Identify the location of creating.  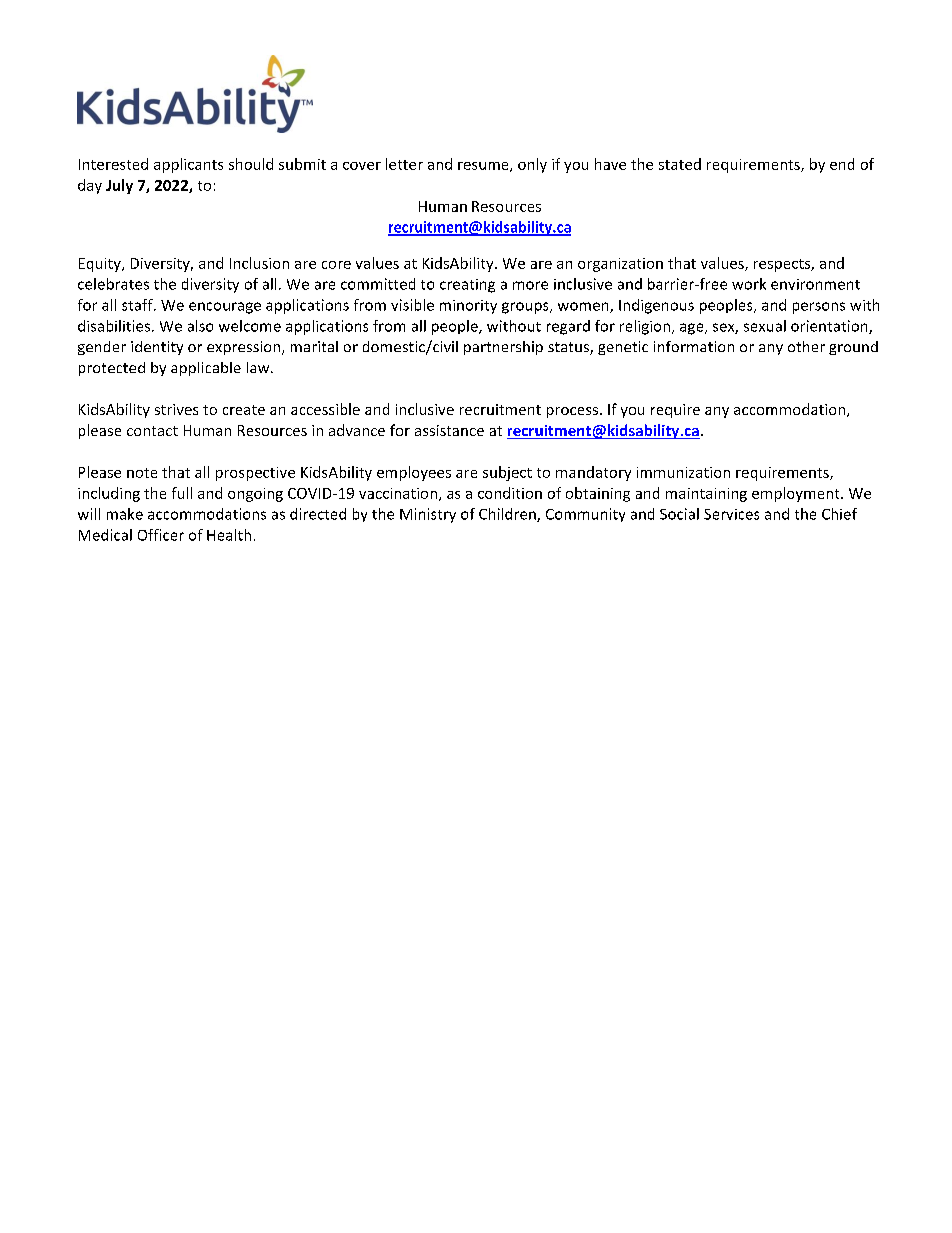
(467, 286).
